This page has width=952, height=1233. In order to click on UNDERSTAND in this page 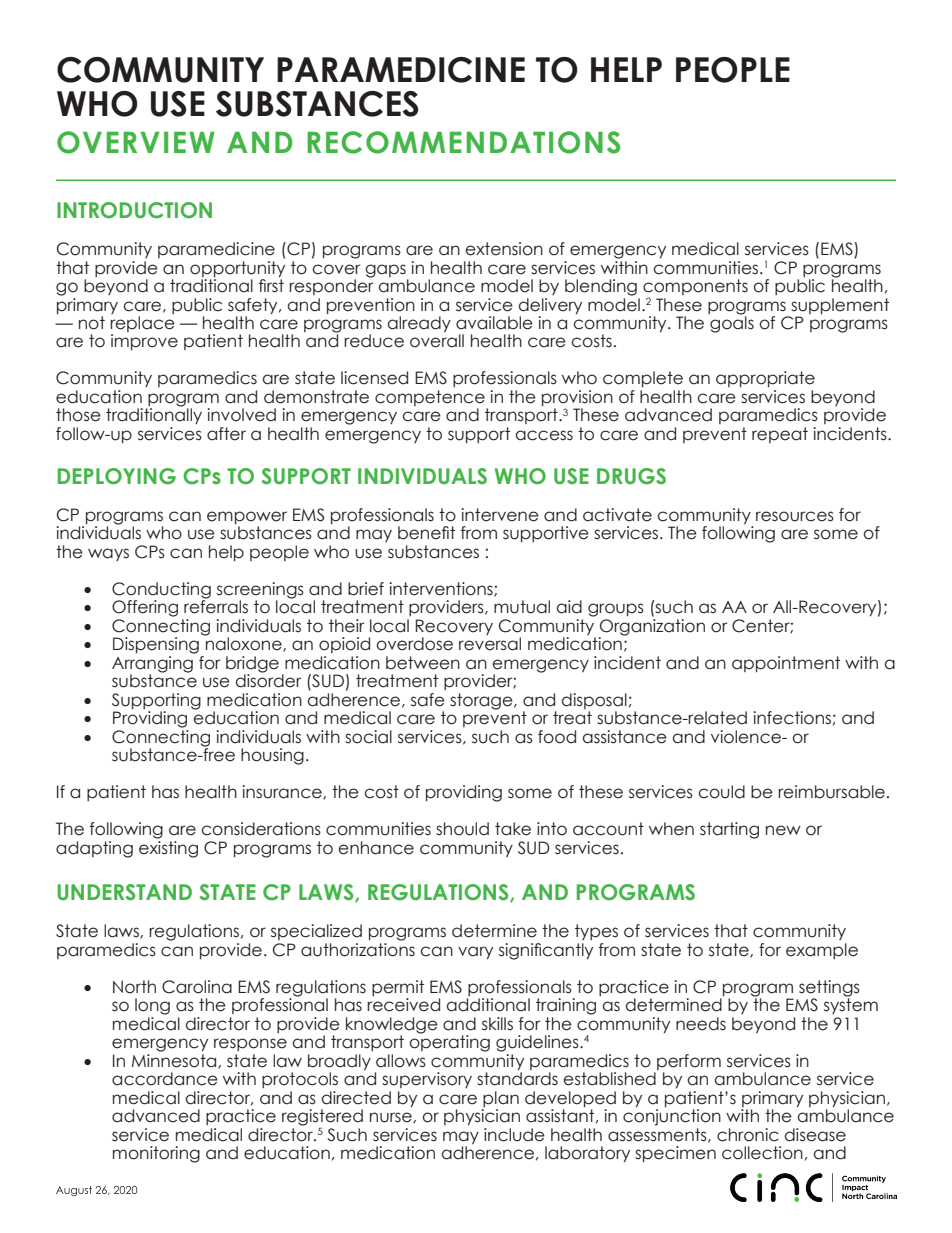, I will do `click(124, 892)`.
